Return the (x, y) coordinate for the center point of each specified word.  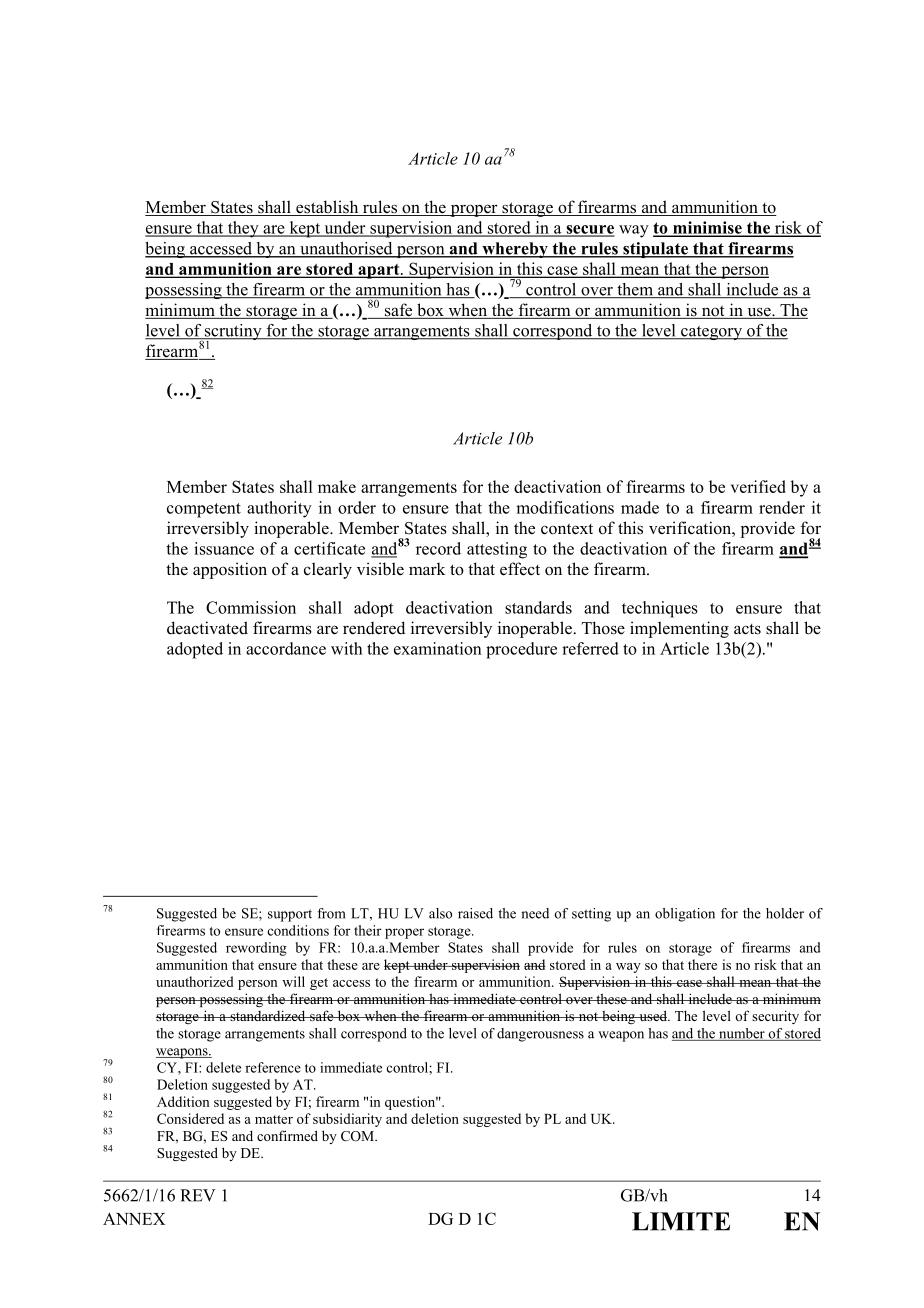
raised (475, 913)
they (243, 229)
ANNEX (134, 1219)
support (290, 915)
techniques (660, 609)
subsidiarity (347, 1120)
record (438, 548)
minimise (707, 228)
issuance (224, 548)
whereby (515, 250)
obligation (685, 915)
